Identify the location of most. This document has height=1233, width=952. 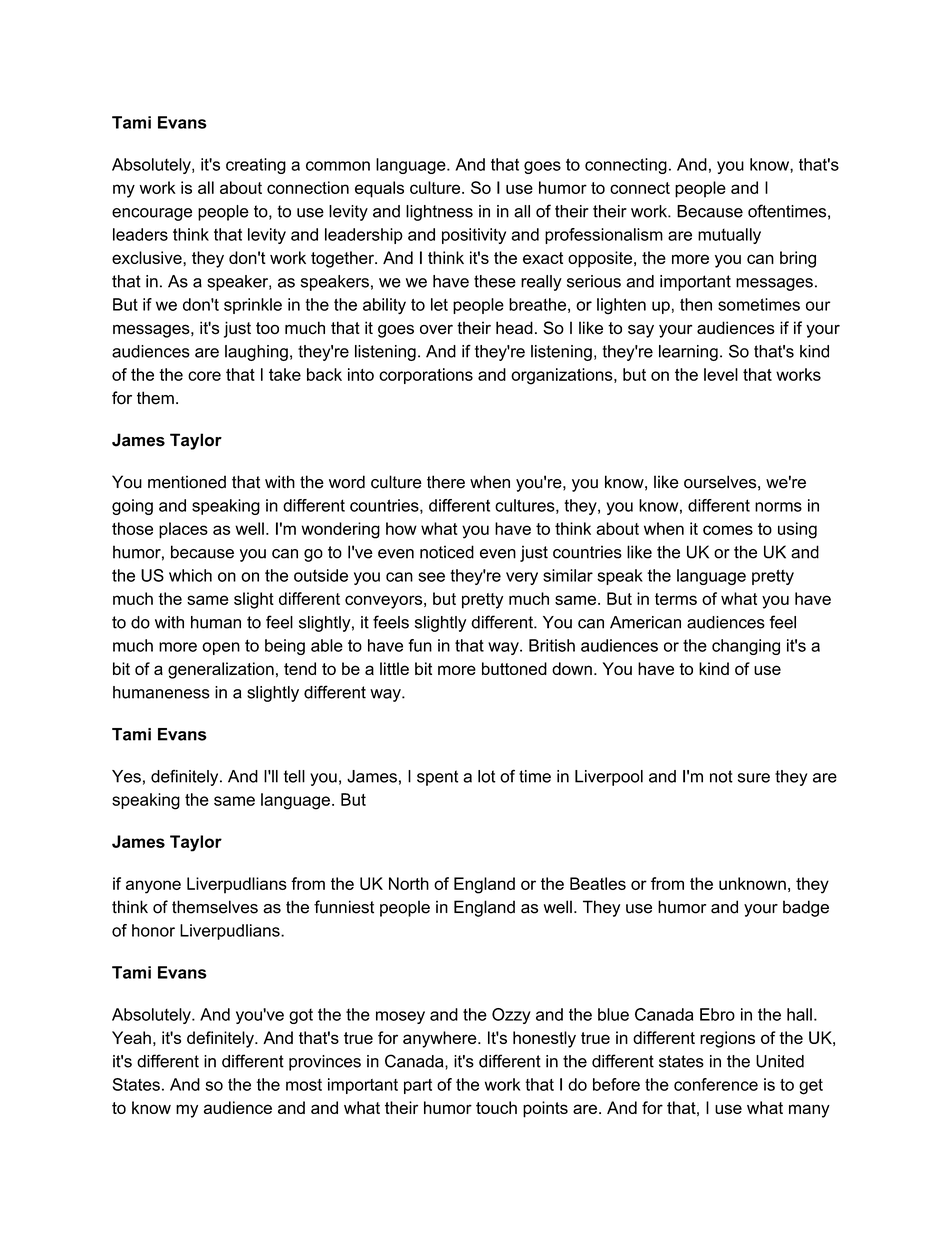
(304, 1085).
